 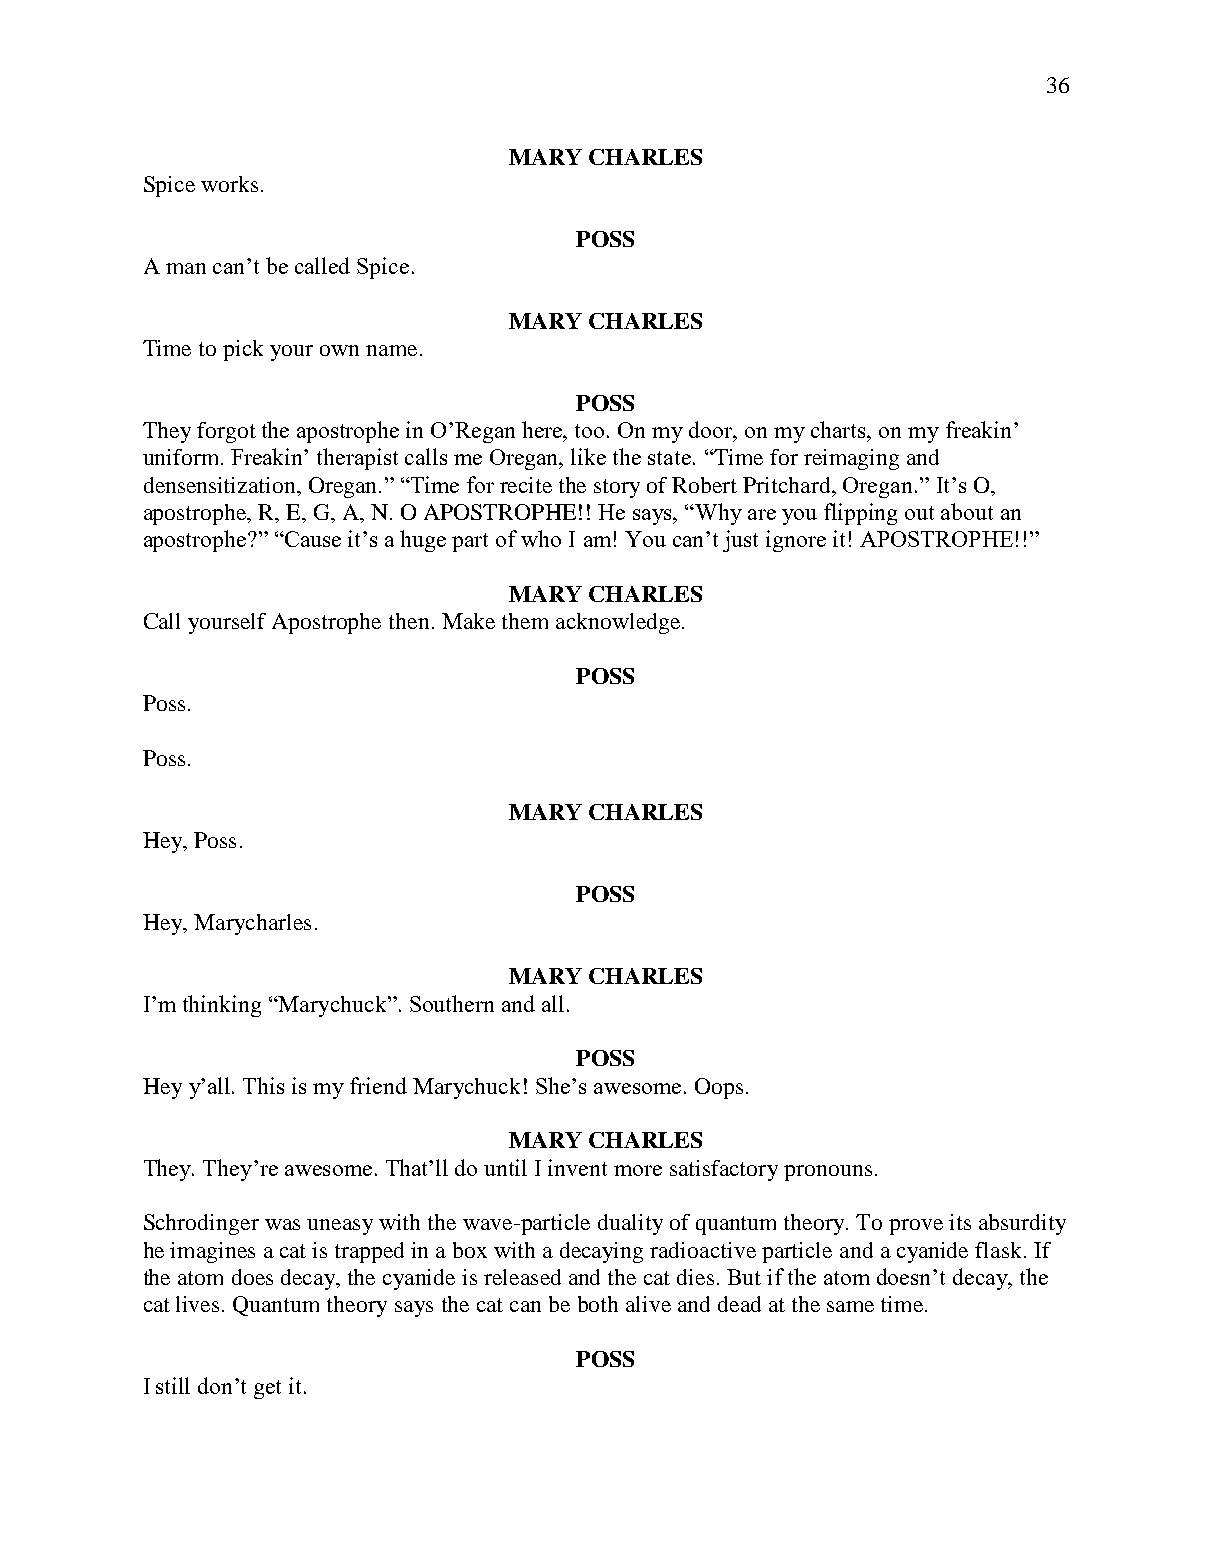 What do you see at coordinates (619, 623) in the screenshot?
I see `acknowledge` at bounding box center [619, 623].
